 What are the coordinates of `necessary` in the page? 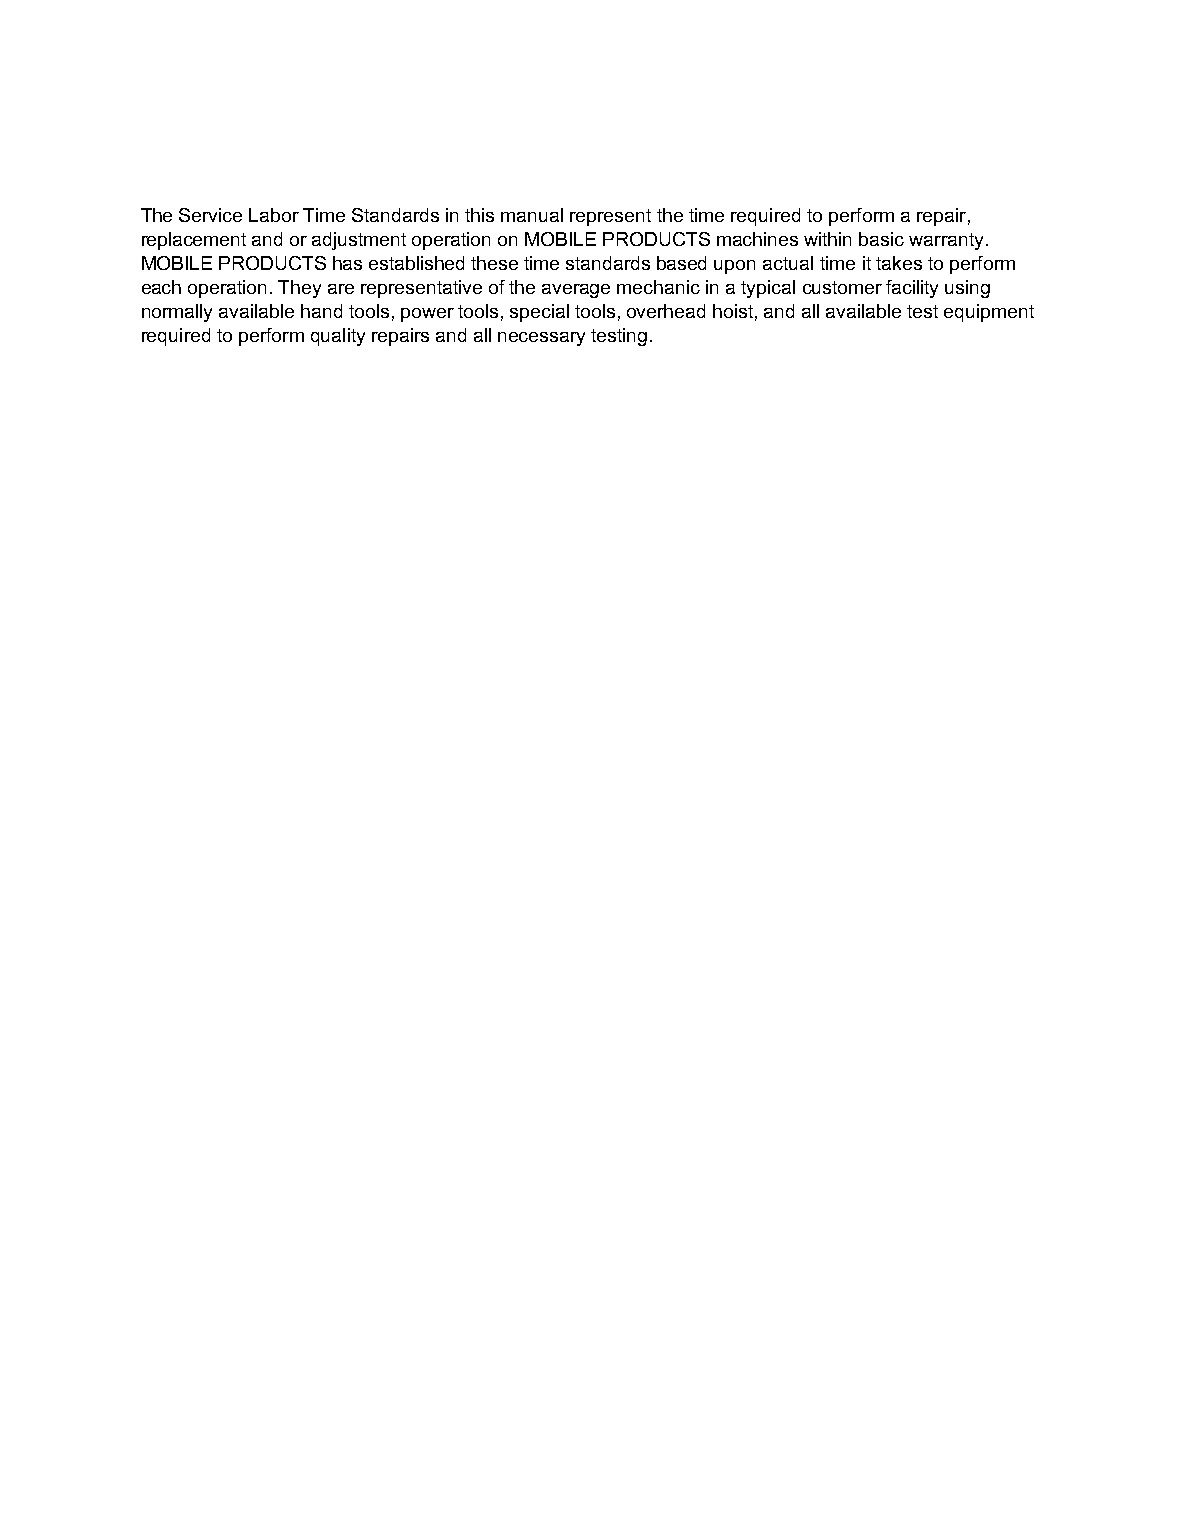 It's located at (541, 339).
